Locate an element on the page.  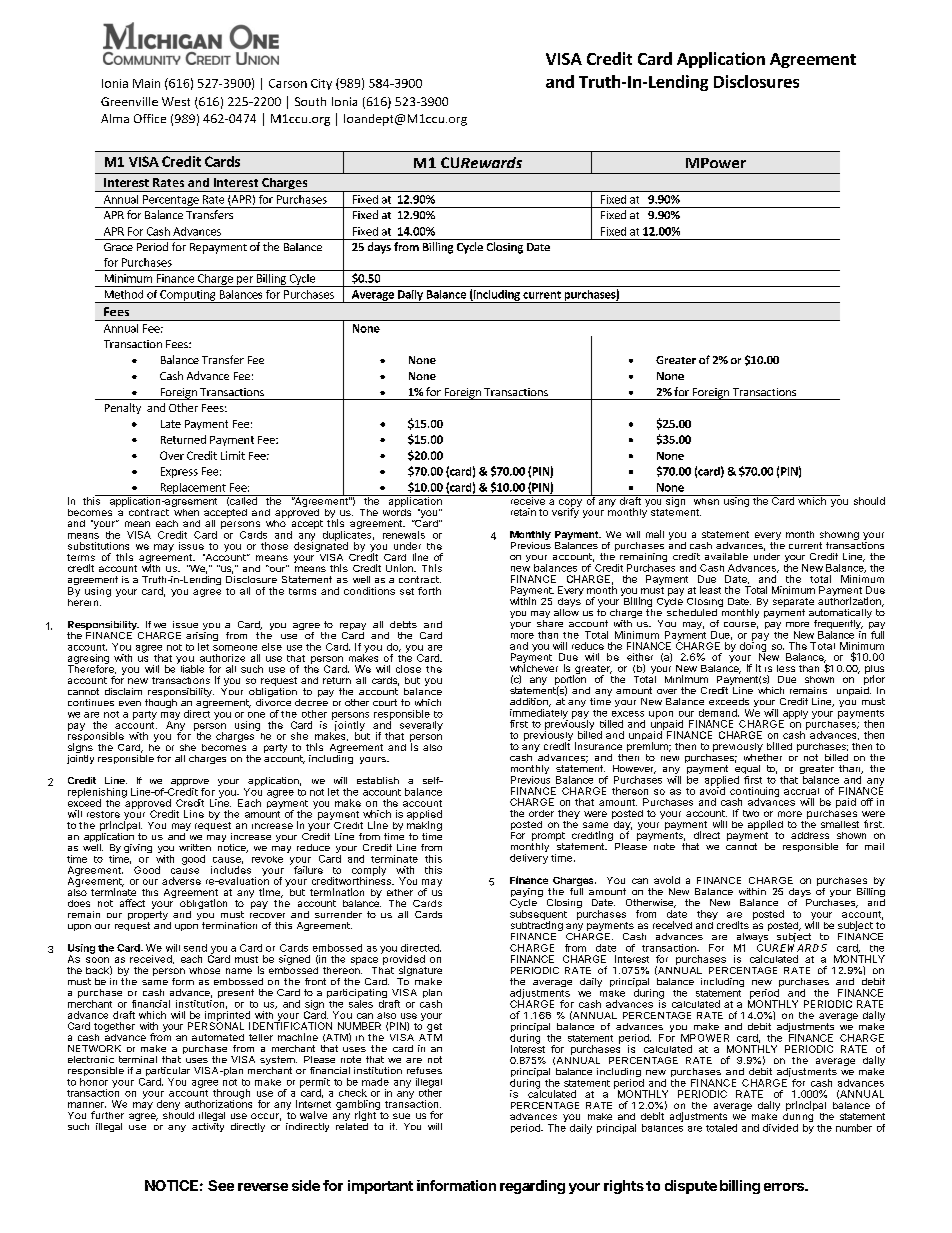
activity is located at coordinates (208, 1127).
